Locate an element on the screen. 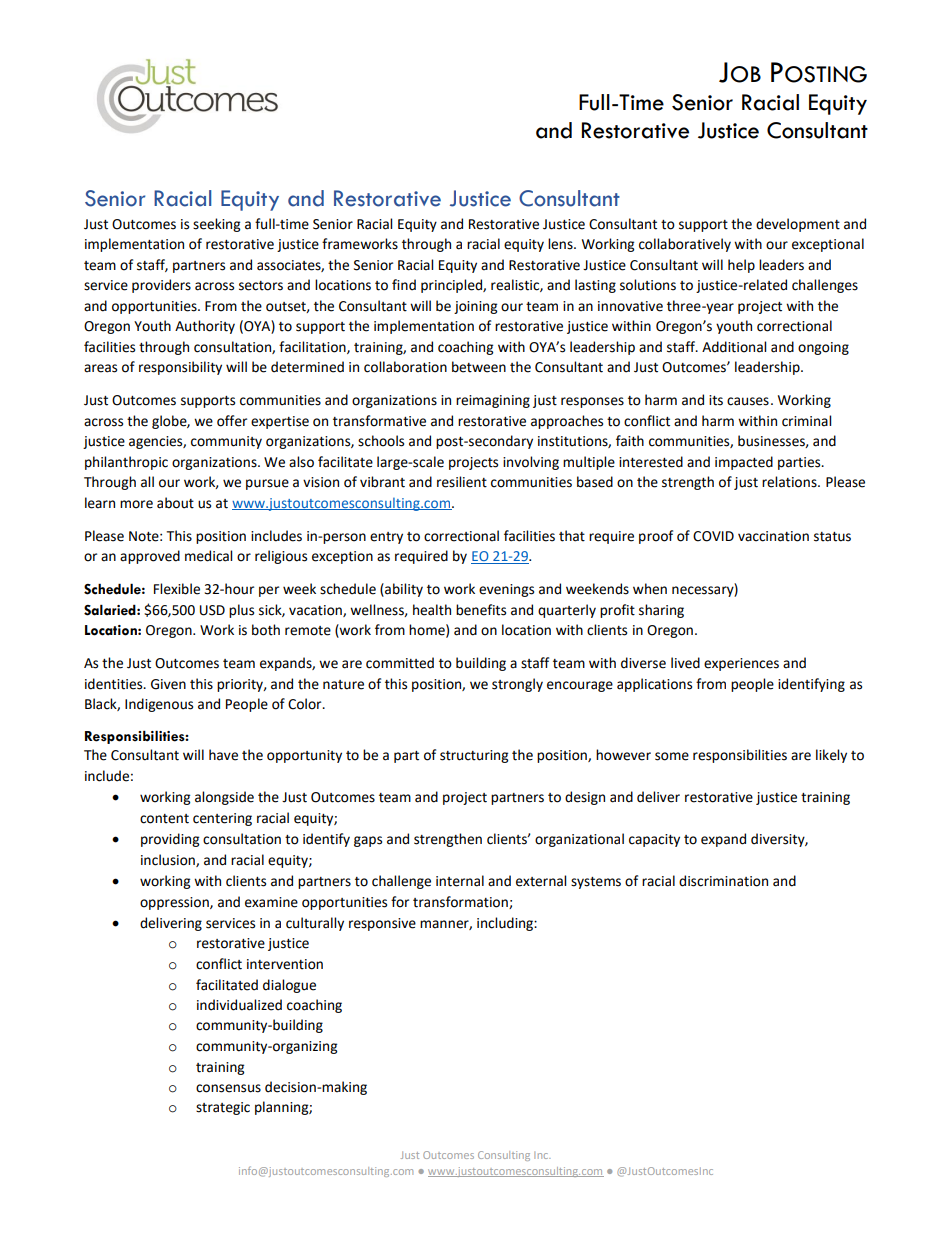  discrimination is located at coordinates (723, 881).
